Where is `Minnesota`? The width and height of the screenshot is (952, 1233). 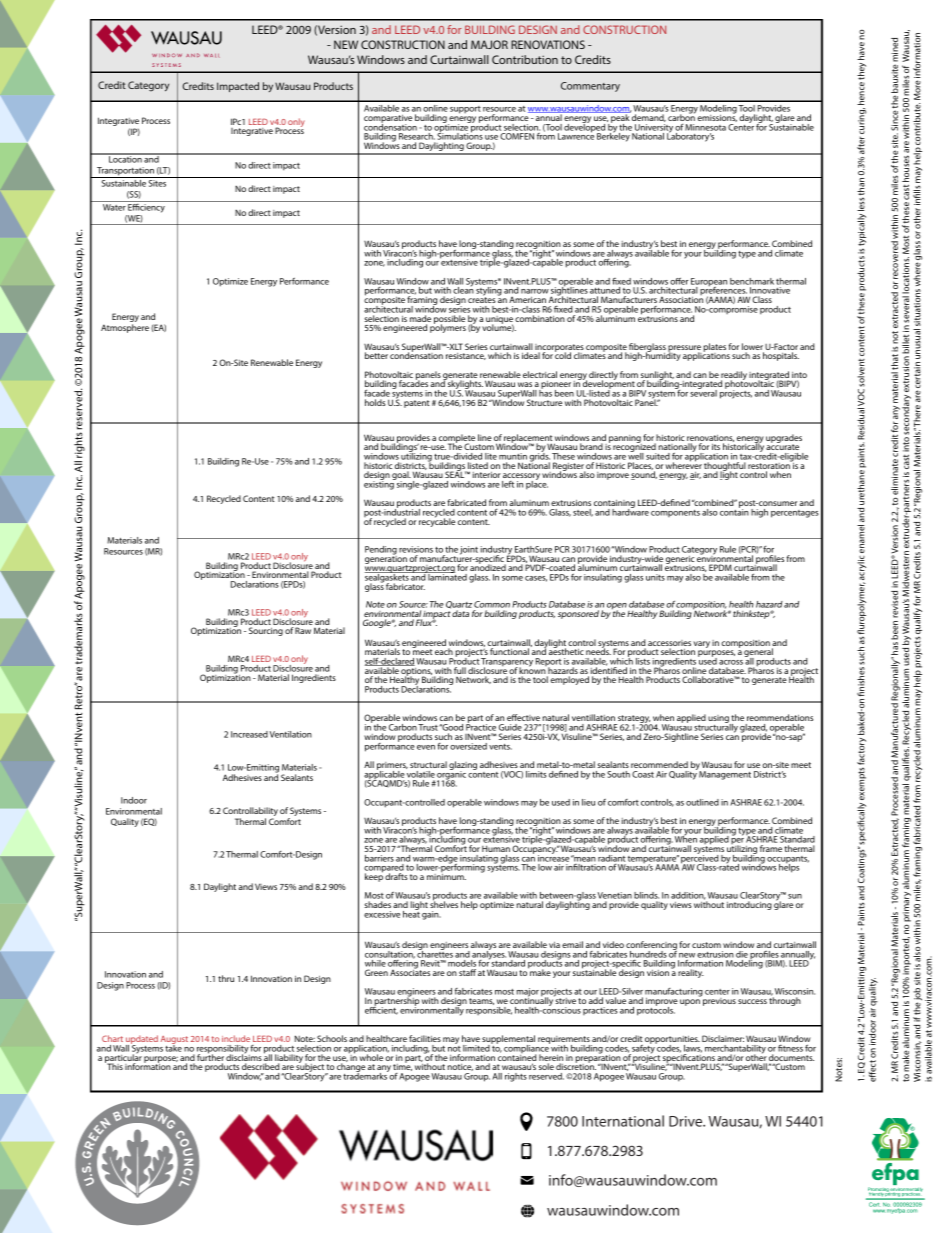
Minnesota is located at coordinates (705, 127).
